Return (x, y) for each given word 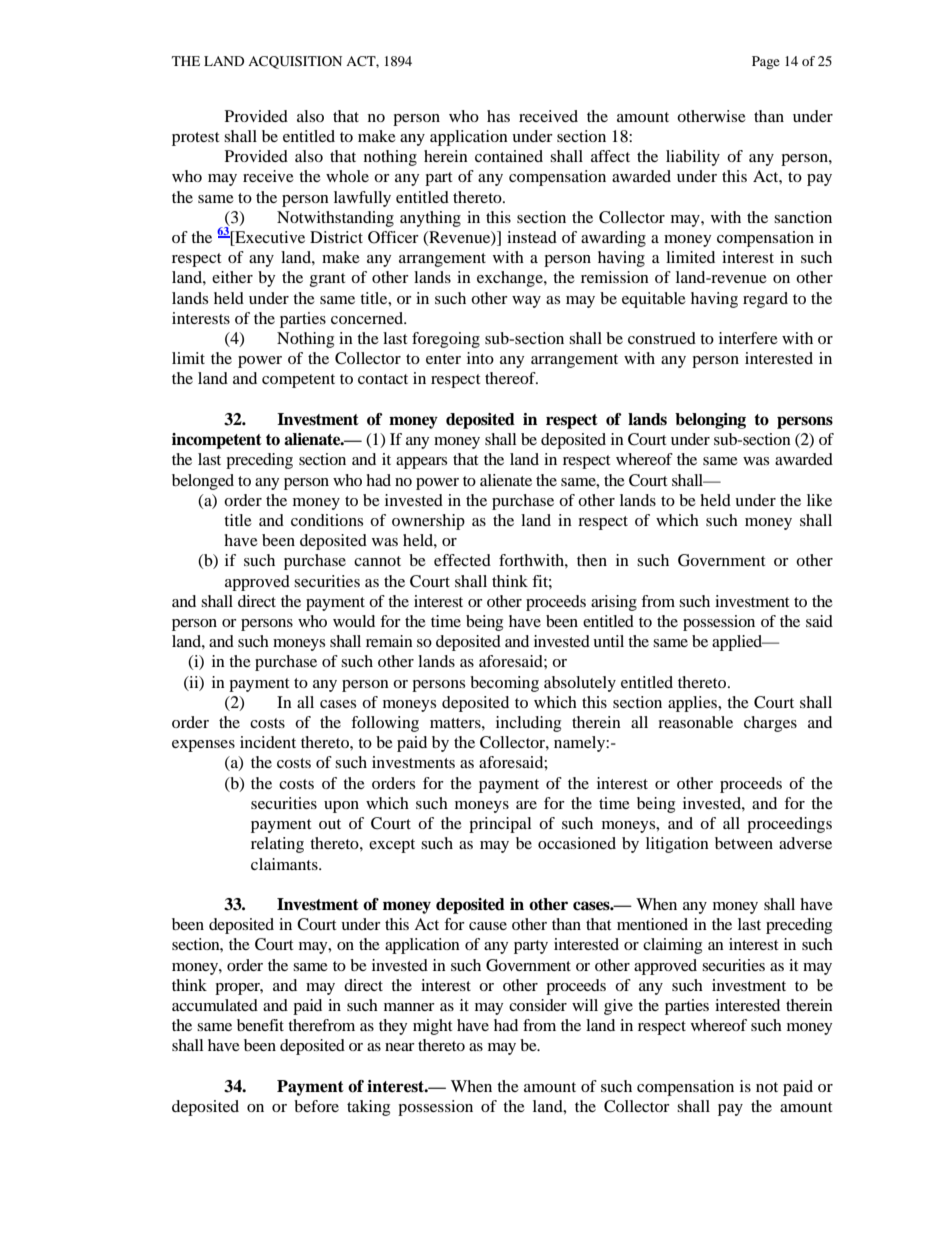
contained (509, 156)
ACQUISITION (295, 62)
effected (462, 560)
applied (738, 643)
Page (766, 62)
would (354, 621)
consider (538, 1005)
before (316, 1106)
